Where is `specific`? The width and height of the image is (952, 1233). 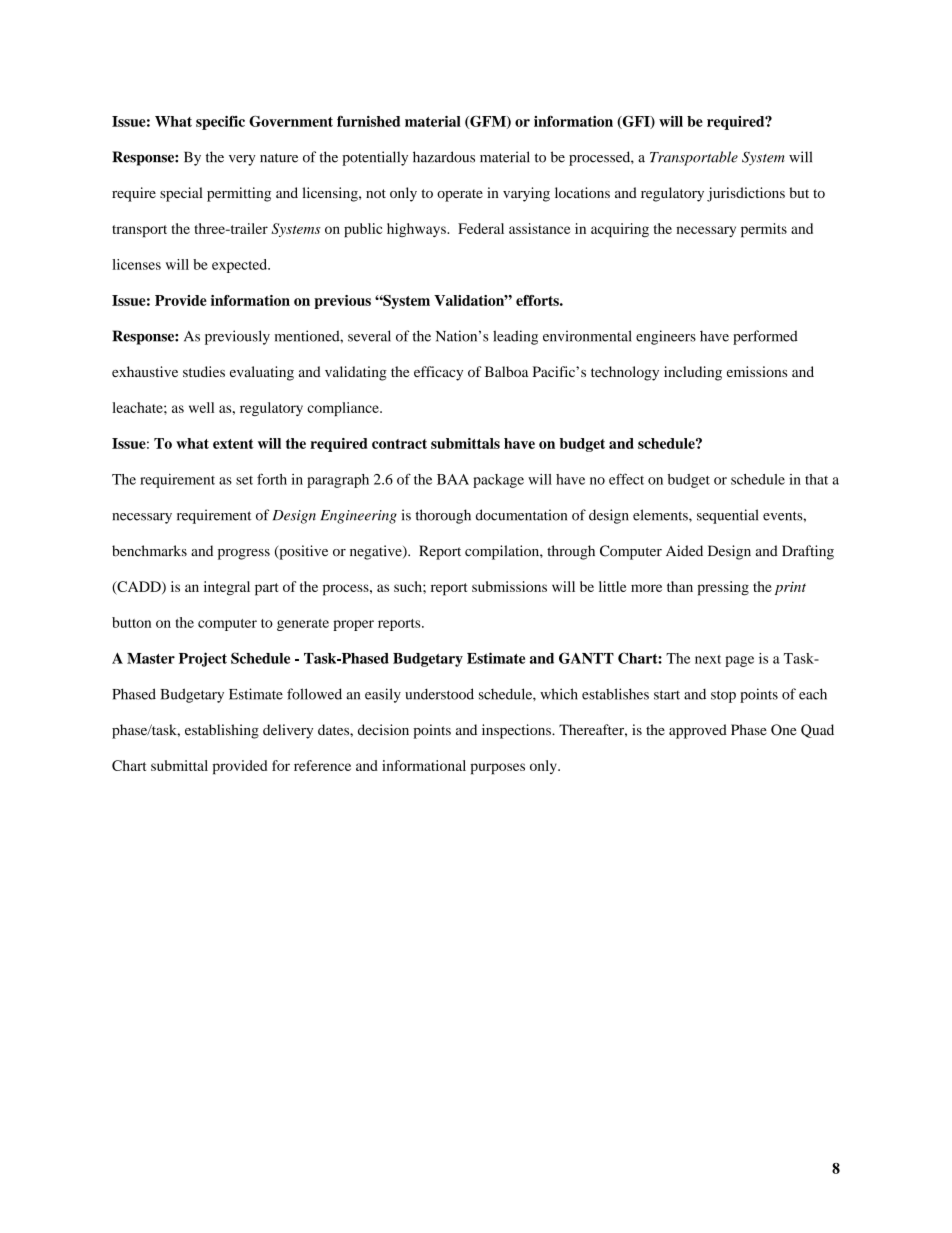 specific is located at coordinates (220, 122).
